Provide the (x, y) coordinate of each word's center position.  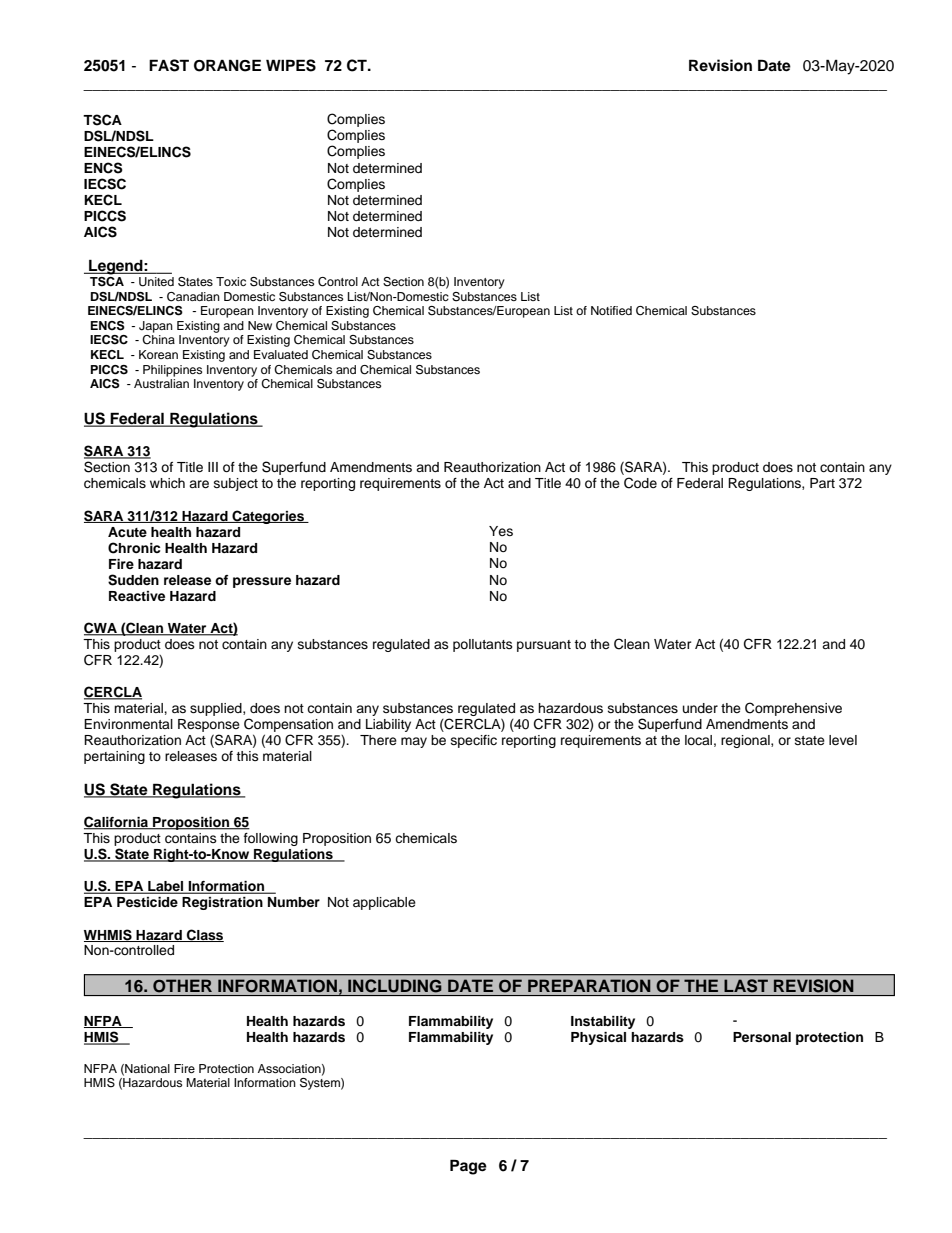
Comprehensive (793, 709)
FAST (169, 65)
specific (474, 741)
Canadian (193, 297)
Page (468, 1167)
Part (822, 483)
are (199, 484)
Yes (501, 531)
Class (204, 935)
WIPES (291, 65)
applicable (384, 903)
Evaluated (281, 354)
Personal (762, 1037)
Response (209, 725)
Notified (611, 310)
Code (640, 483)
